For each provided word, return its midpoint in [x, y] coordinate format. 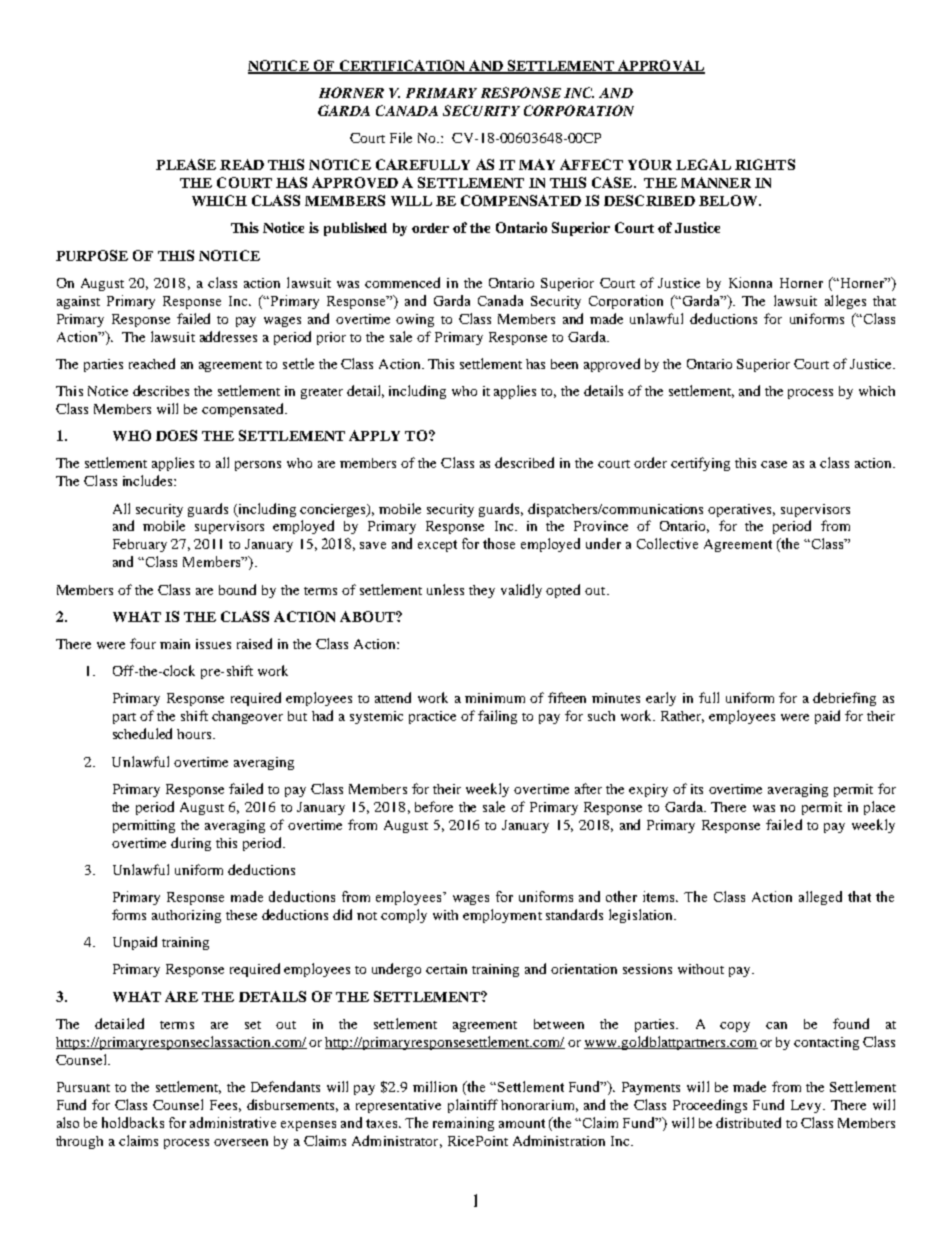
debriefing [844, 699]
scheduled [142, 733]
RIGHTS [765, 164]
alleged [820, 898]
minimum [495, 698]
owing [415, 320]
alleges [845, 302]
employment [502, 916]
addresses [228, 336]
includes [149, 480]
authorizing [186, 916]
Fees [223, 1105]
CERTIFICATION [402, 66]
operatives [741, 510]
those [499, 543]
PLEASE [186, 164]
